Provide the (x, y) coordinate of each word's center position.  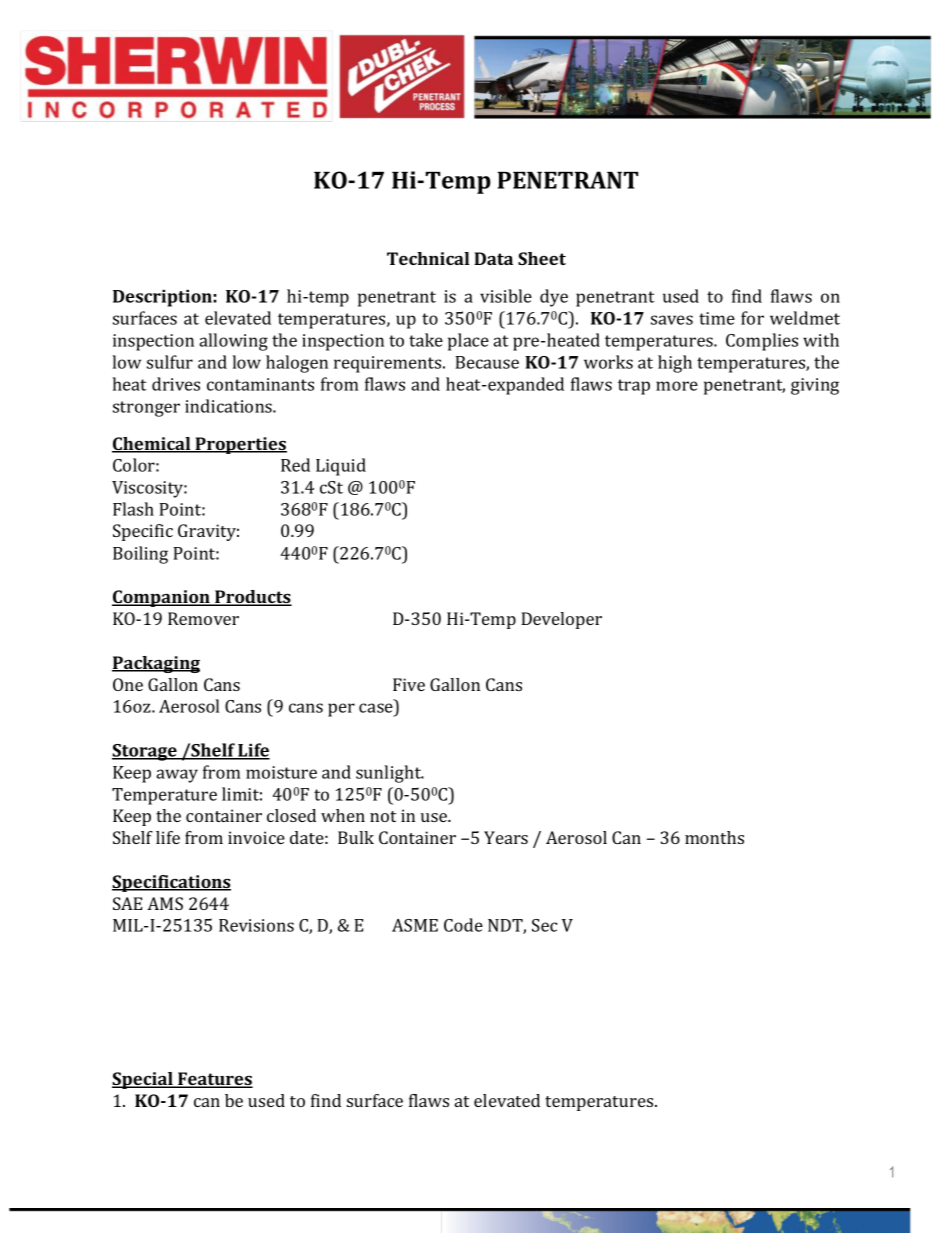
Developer (561, 620)
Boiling (140, 555)
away (177, 776)
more (677, 386)
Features (214, 1080)
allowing (233, 342)
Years (506, 837)
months (714, 837)
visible (506, 296)
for (752, 318)
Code (463, 925)
